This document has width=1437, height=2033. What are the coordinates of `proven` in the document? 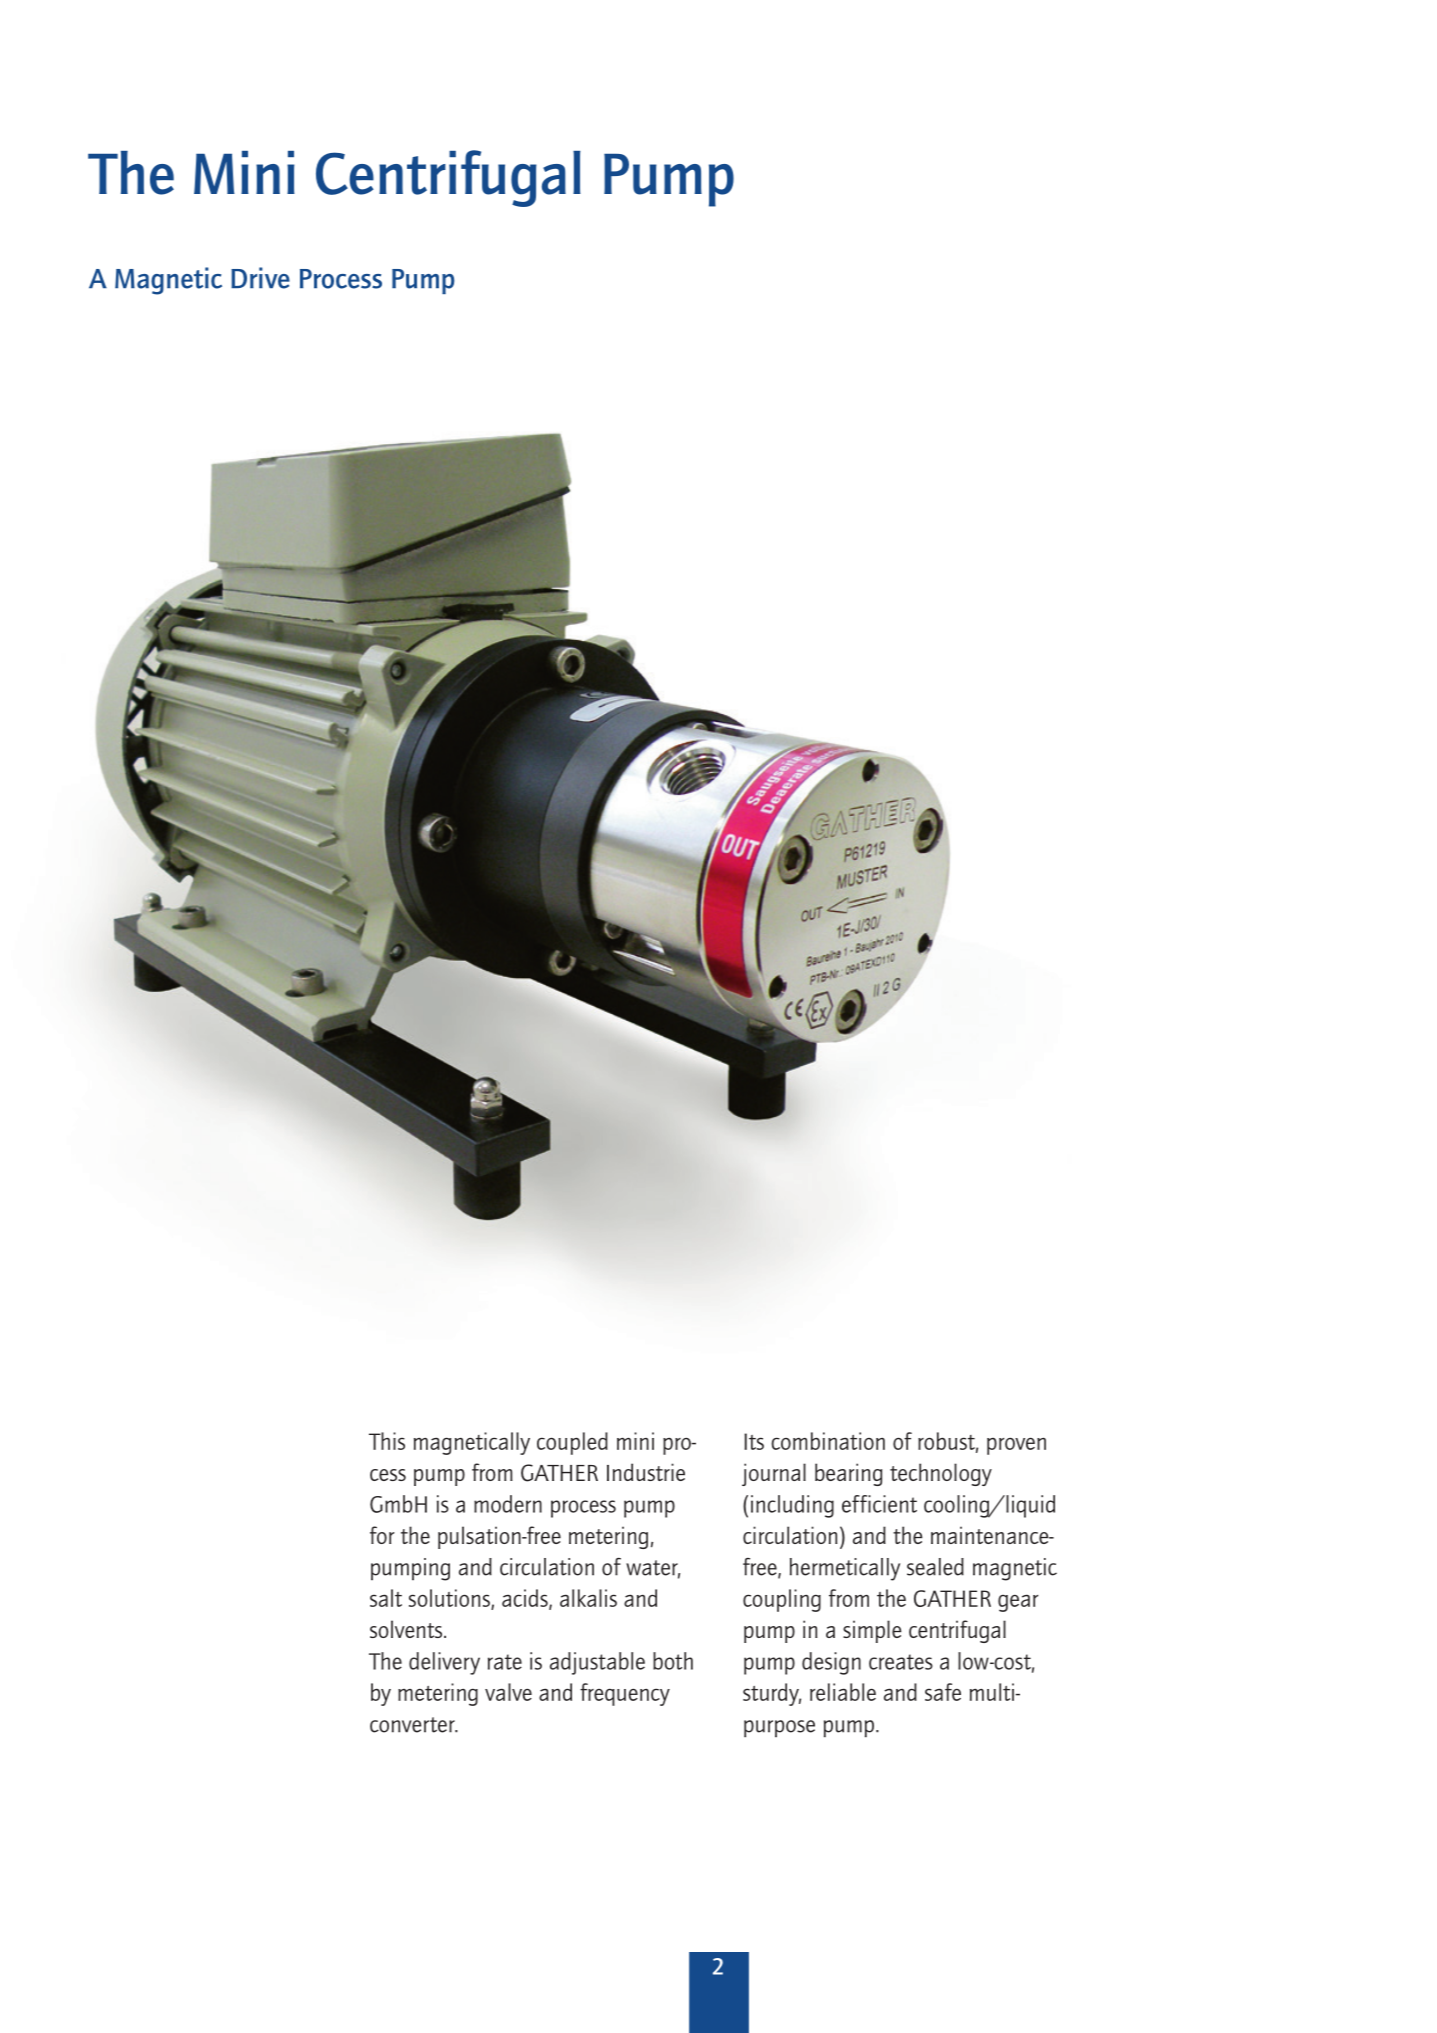 It's located at (1016, 1446).
